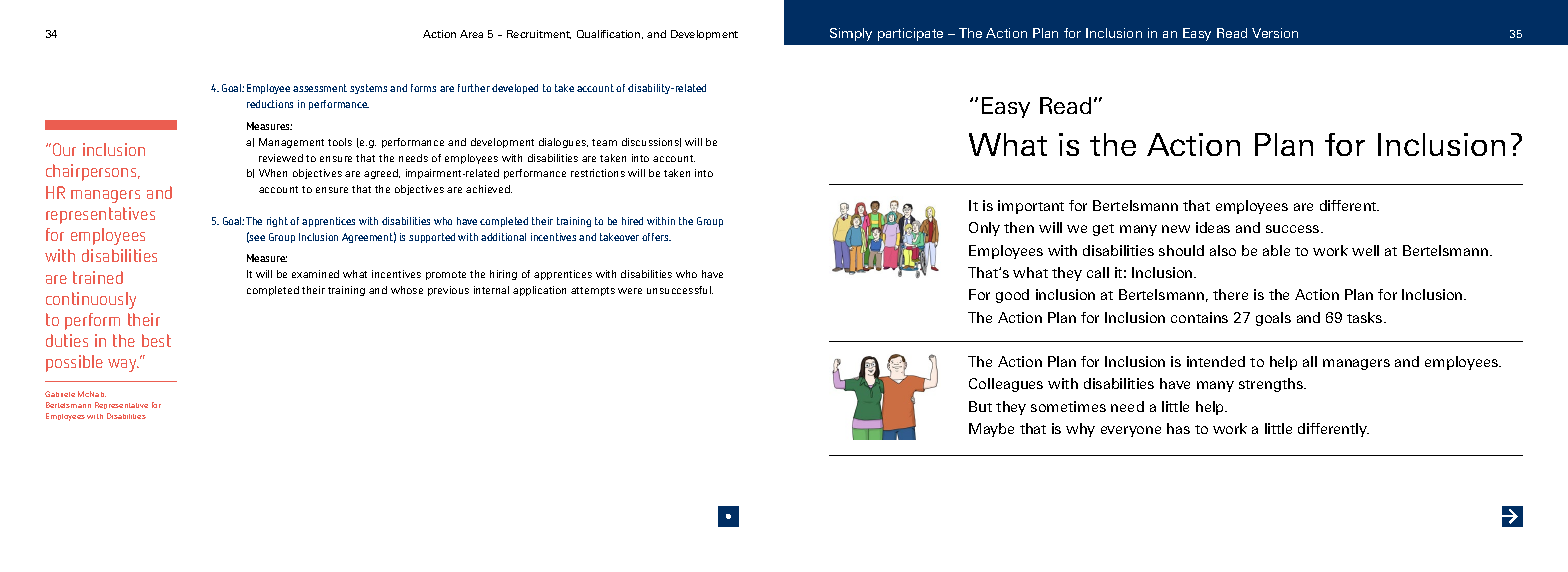 The image size is (1568, 572). Describe the element at coordinates (60, 394) in the screenshot. I see `Gabriele` at that location.
